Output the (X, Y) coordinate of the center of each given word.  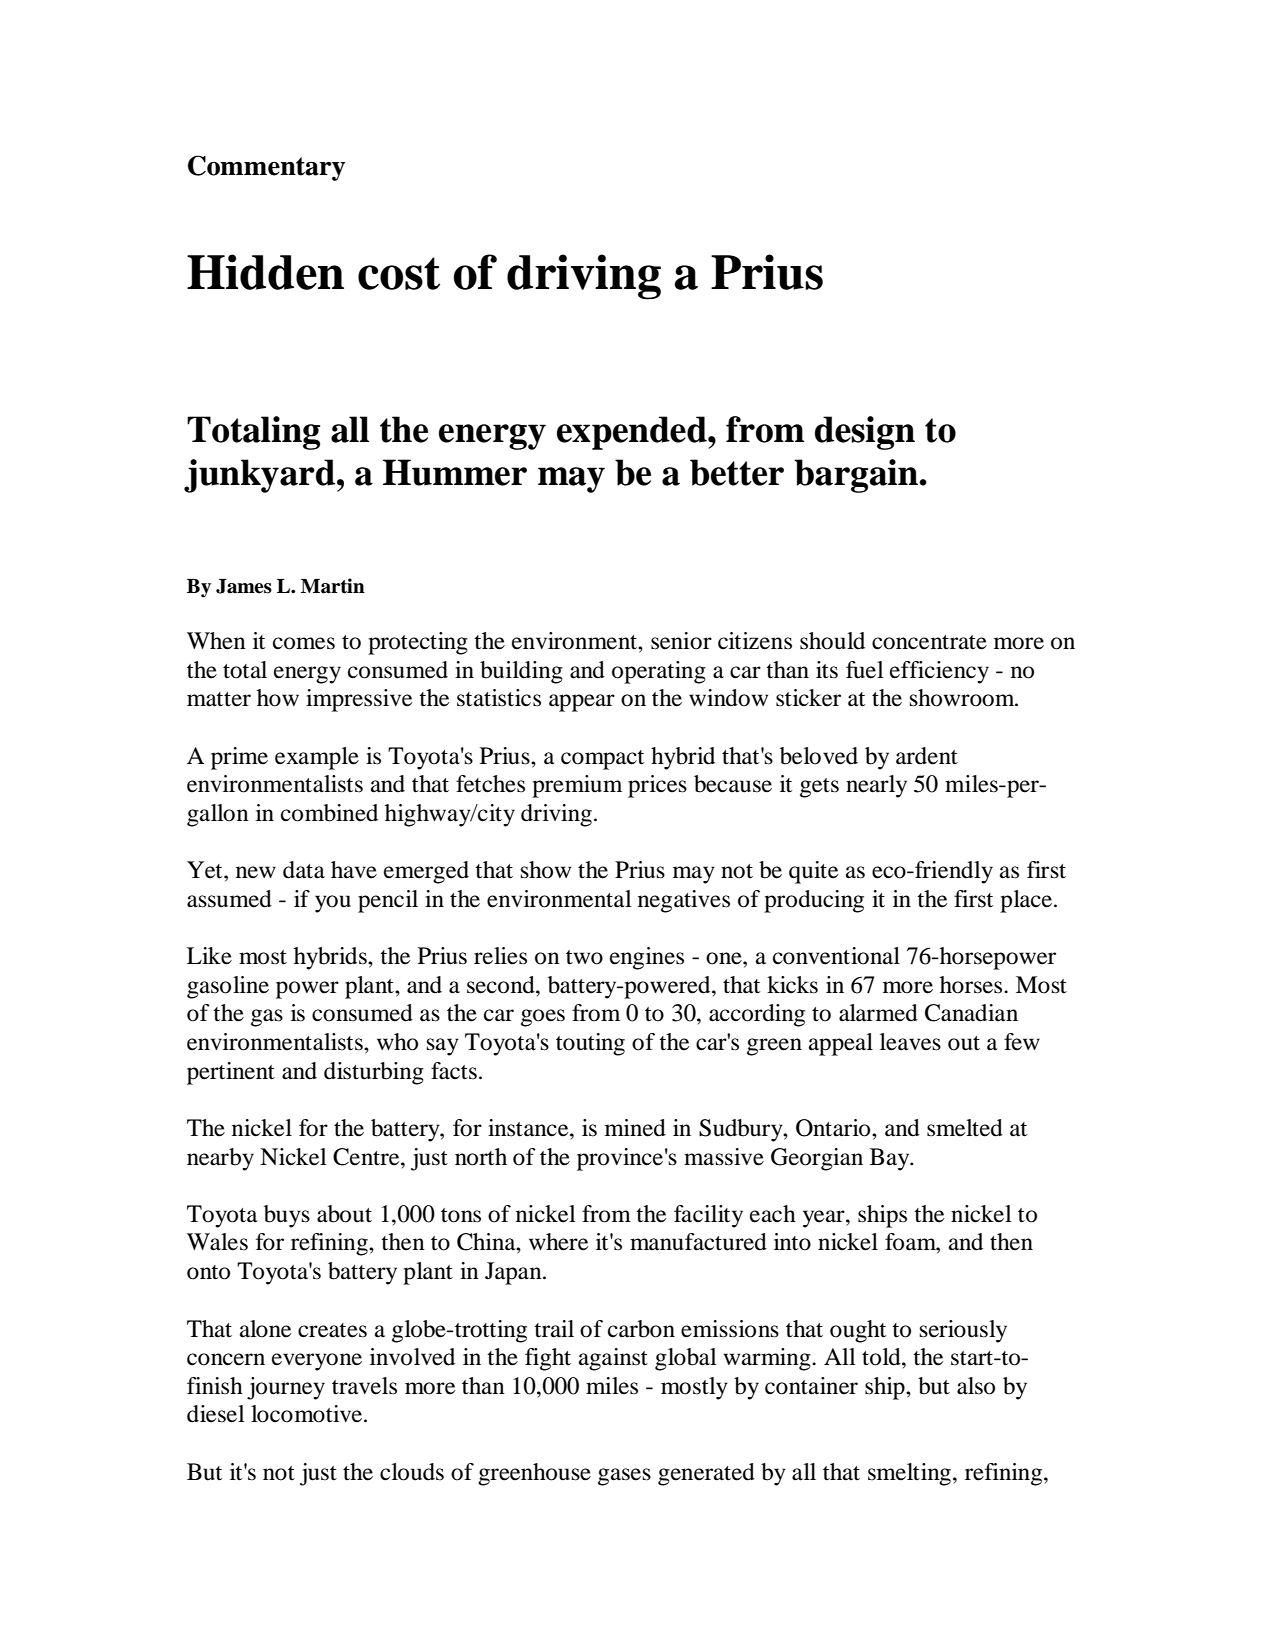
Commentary (266, 168)
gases (624, 1477)
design (865, 433)
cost (399, 273)
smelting (909, 1474)
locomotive (308, 1414)
